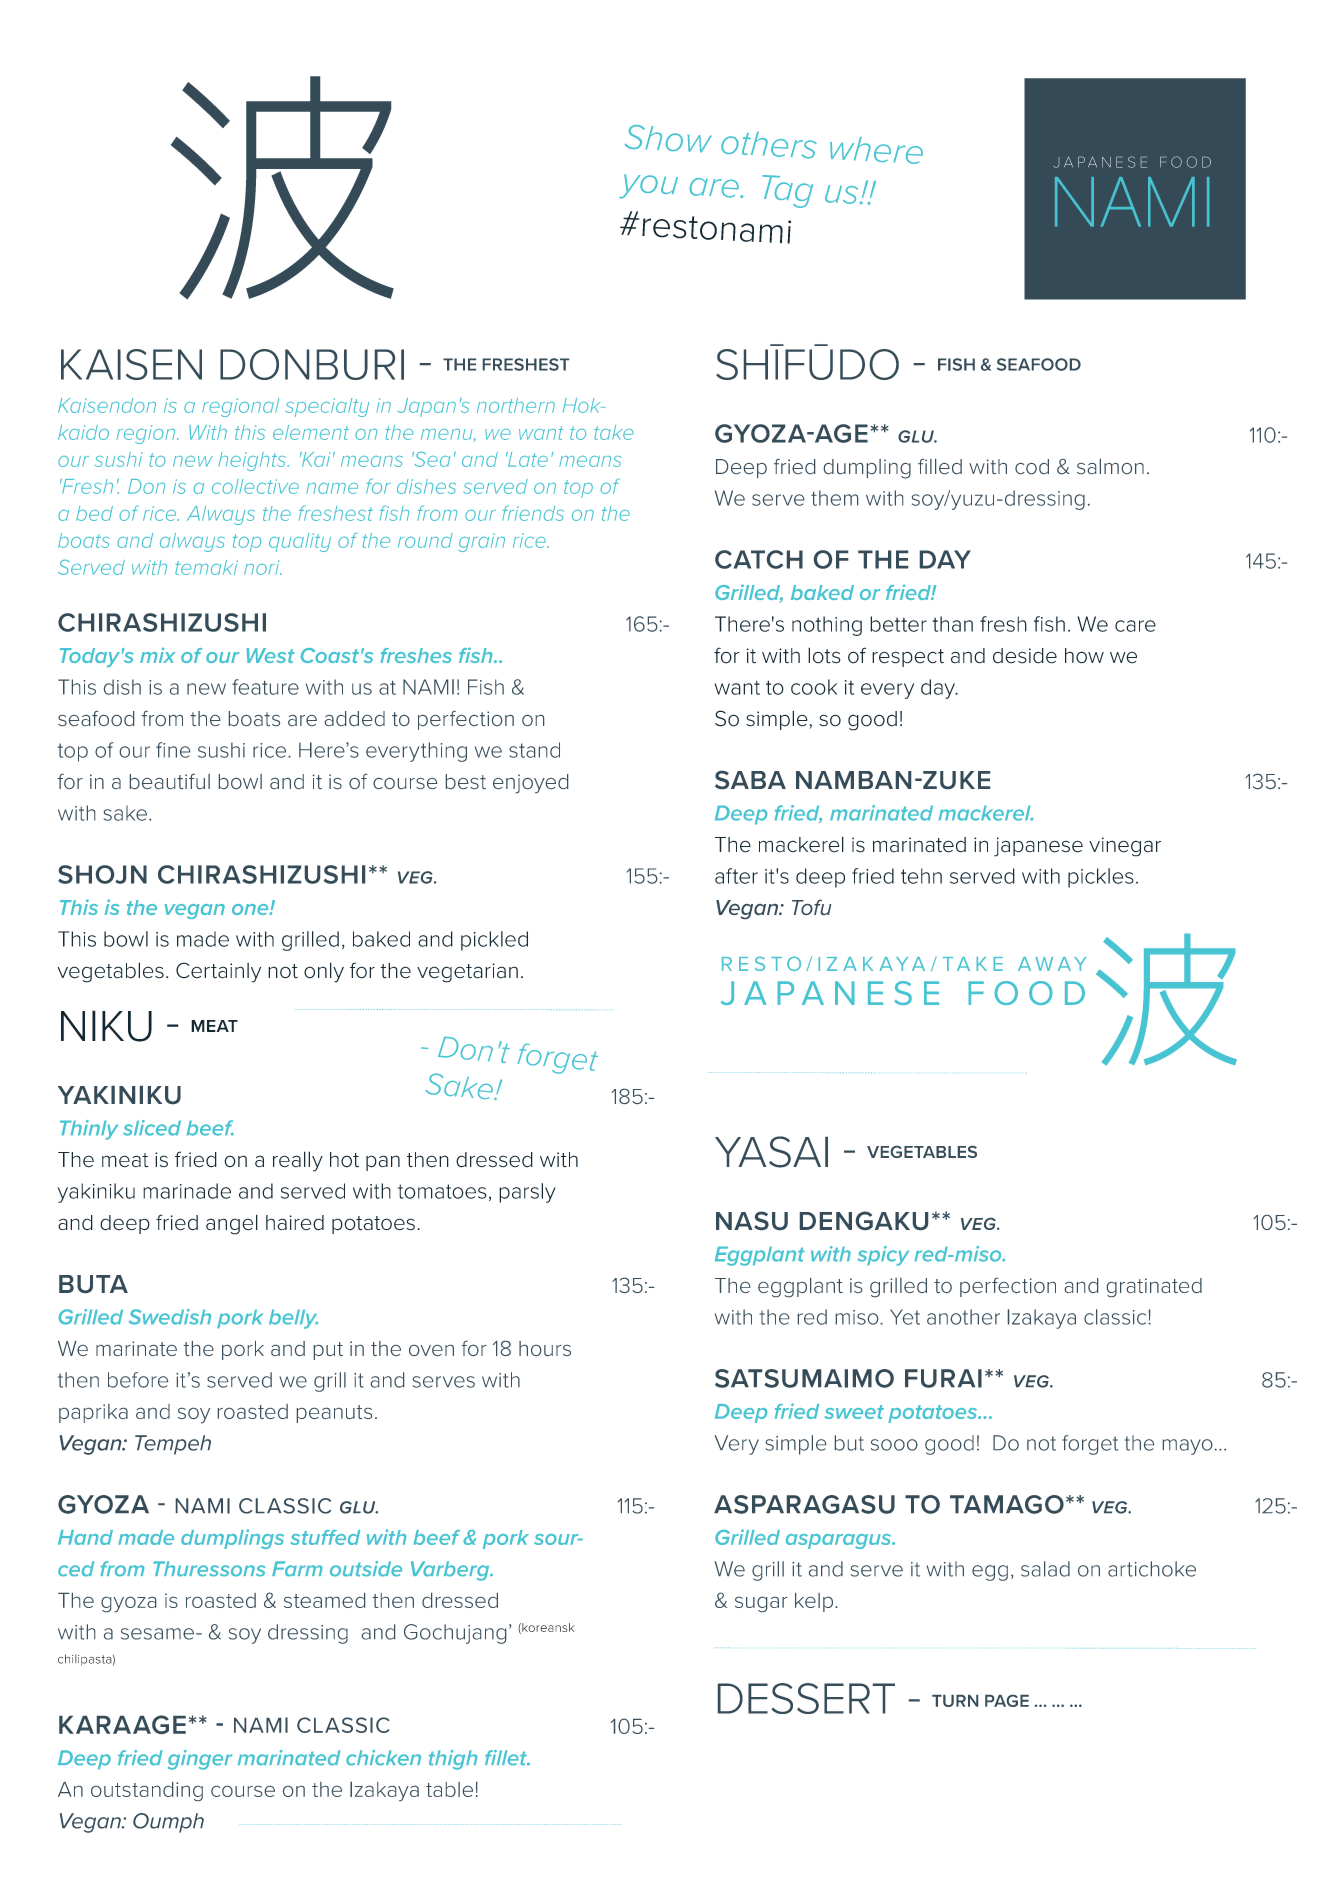 The image size is (1339, 1894). What do you see at coordinates (1032, 466) in the screenshot?
I see `cod` at bounding box center [1032, 466].
